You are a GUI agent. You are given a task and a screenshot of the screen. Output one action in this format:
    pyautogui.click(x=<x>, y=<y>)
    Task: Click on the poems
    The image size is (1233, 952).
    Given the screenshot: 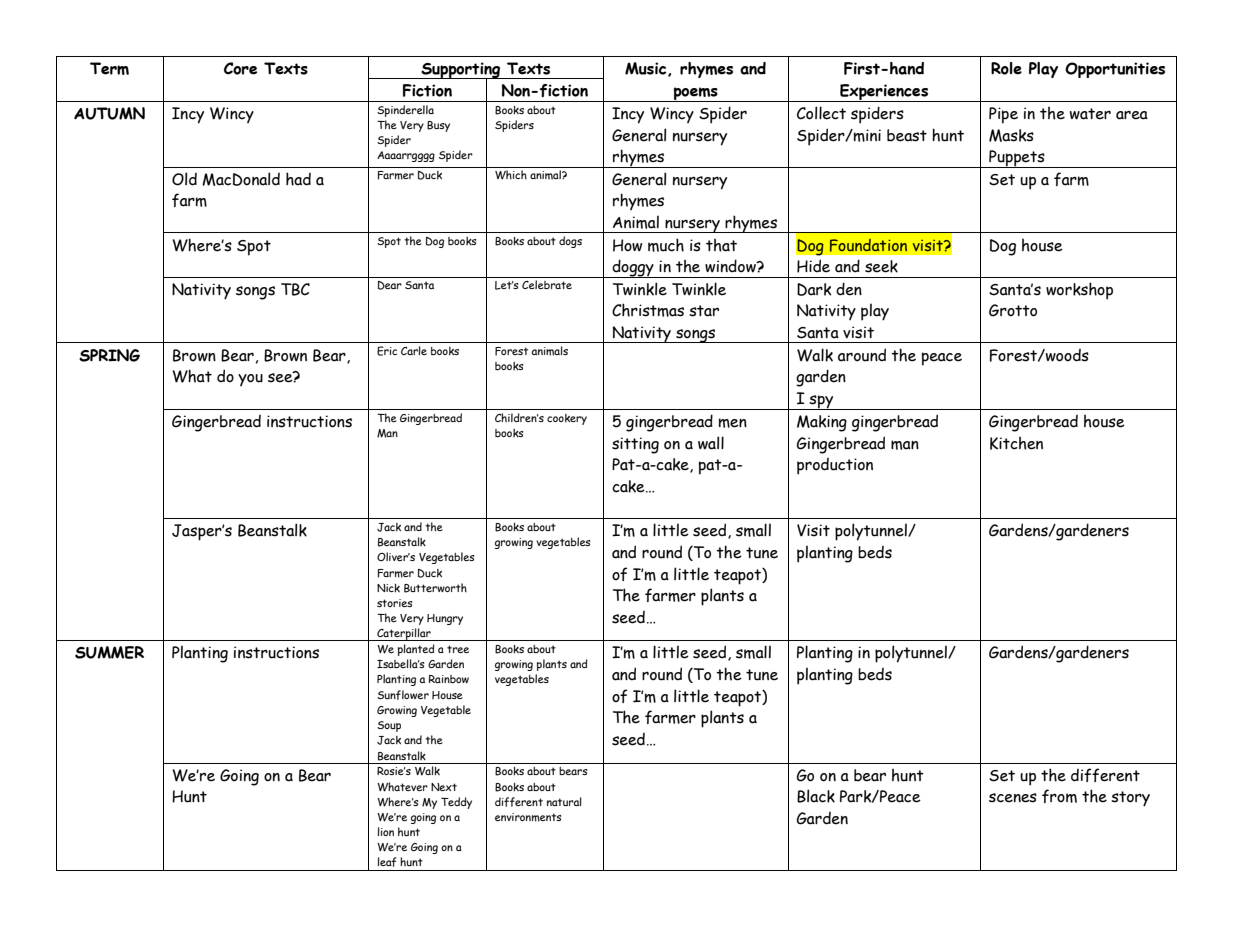 What is the action you would take?
    pyautogui.click(x=696, y=94)
